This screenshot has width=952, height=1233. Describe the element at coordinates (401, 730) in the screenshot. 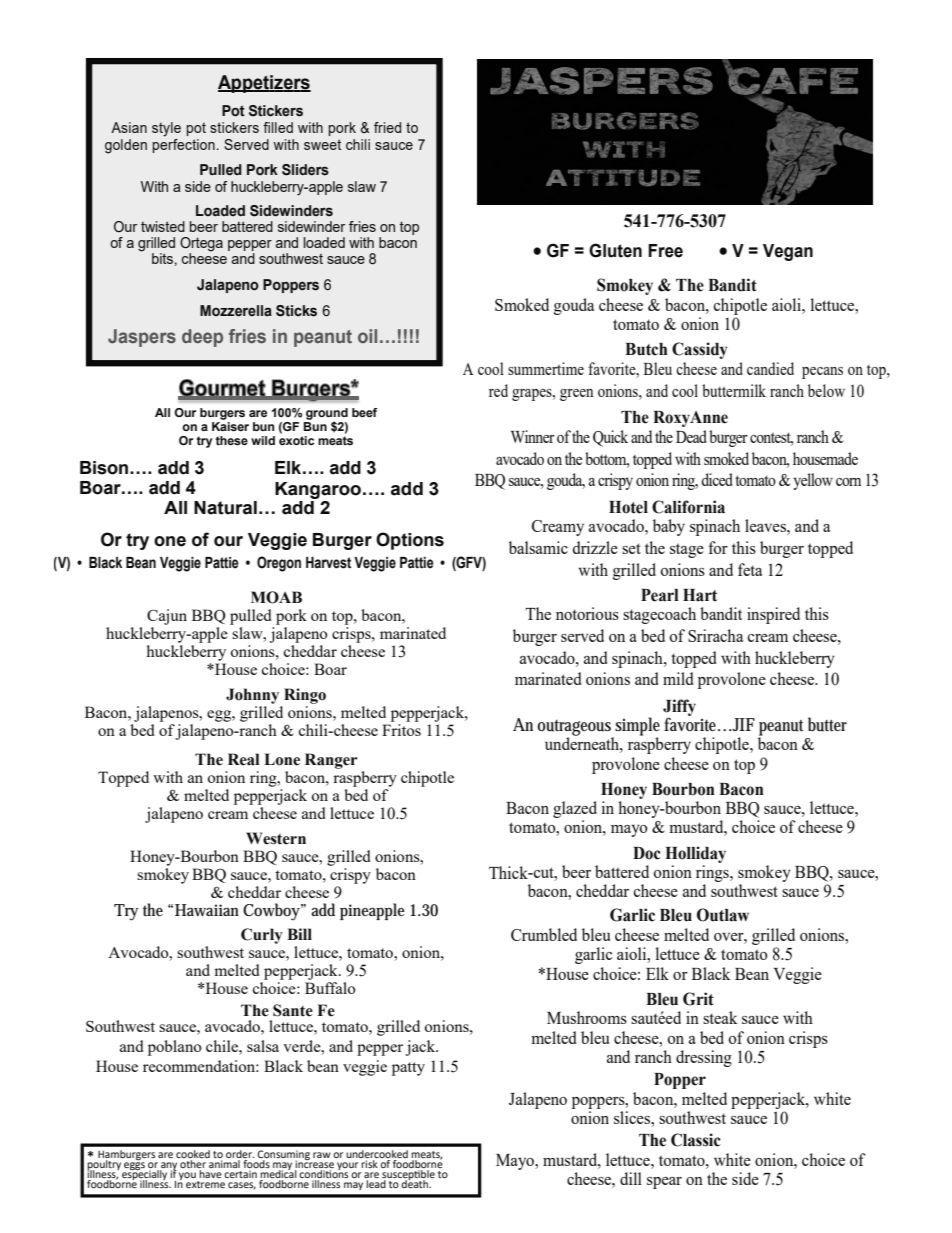

I see `Fritos` at that location.
